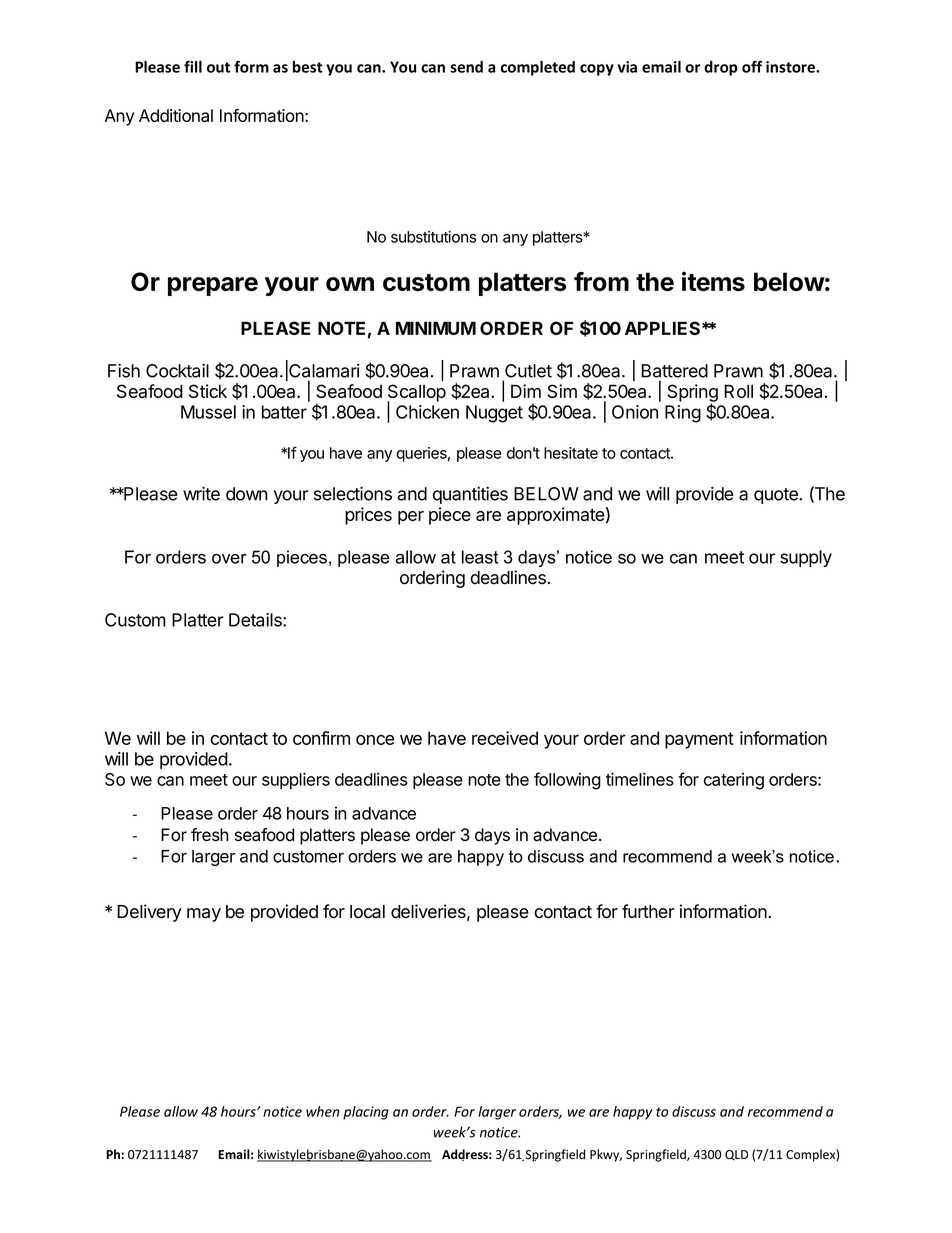 This page has width=952, height=1233. What do you see at coordinates (721, 68) in the page?
I see `drop` at bounding box center [721, 68].
